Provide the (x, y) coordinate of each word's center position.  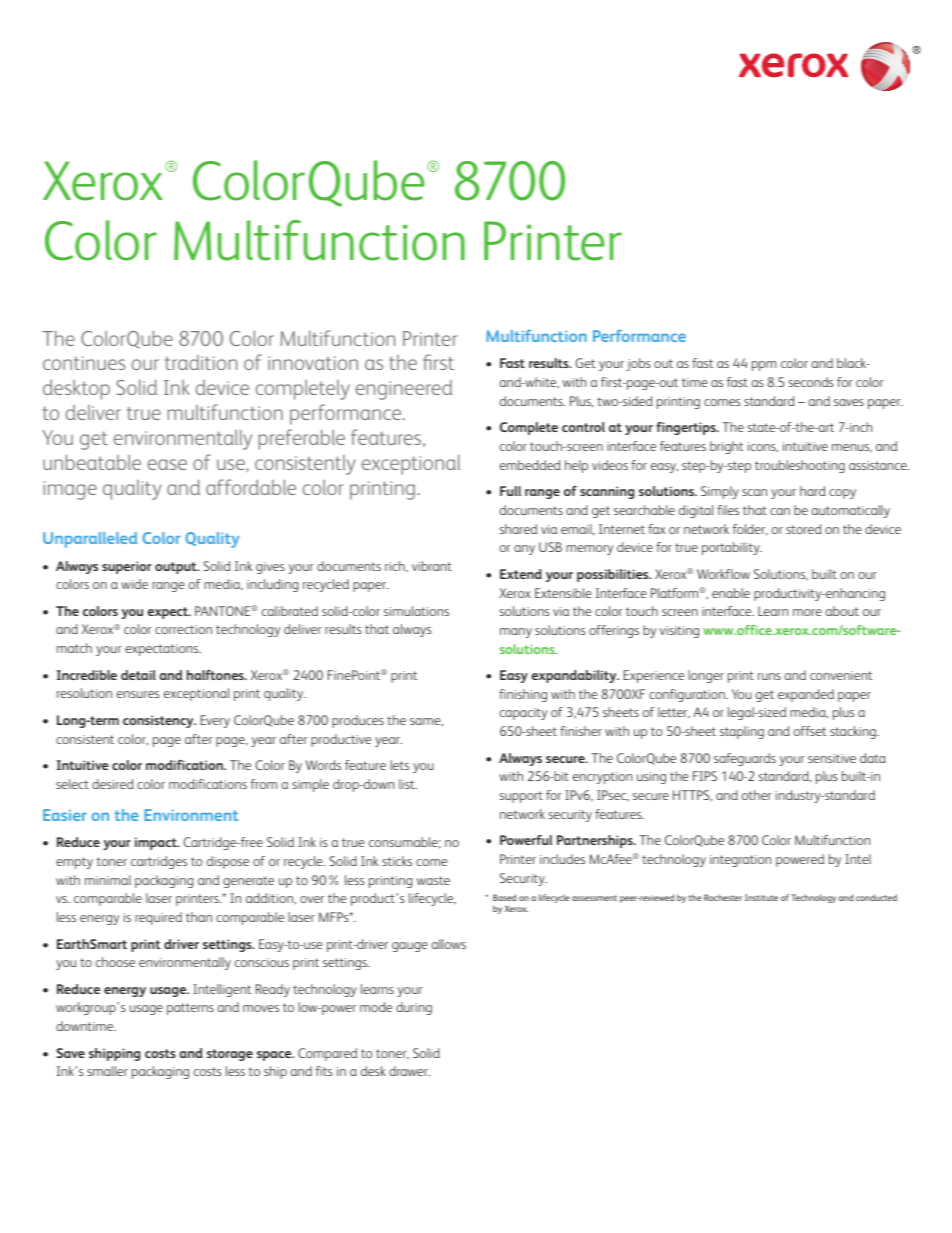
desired (113, 784)
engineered (404, 390)
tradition (201, 362)
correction (183, 629)
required (158, 918)
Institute (761, 897)
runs (769, 676)
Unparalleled (90, 540)
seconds (811, 382)
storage (230, 1055)
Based (504, 897)
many (516, 633)
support (521, 797)
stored (804, 529)
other (757, 795)
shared (518, 529)
